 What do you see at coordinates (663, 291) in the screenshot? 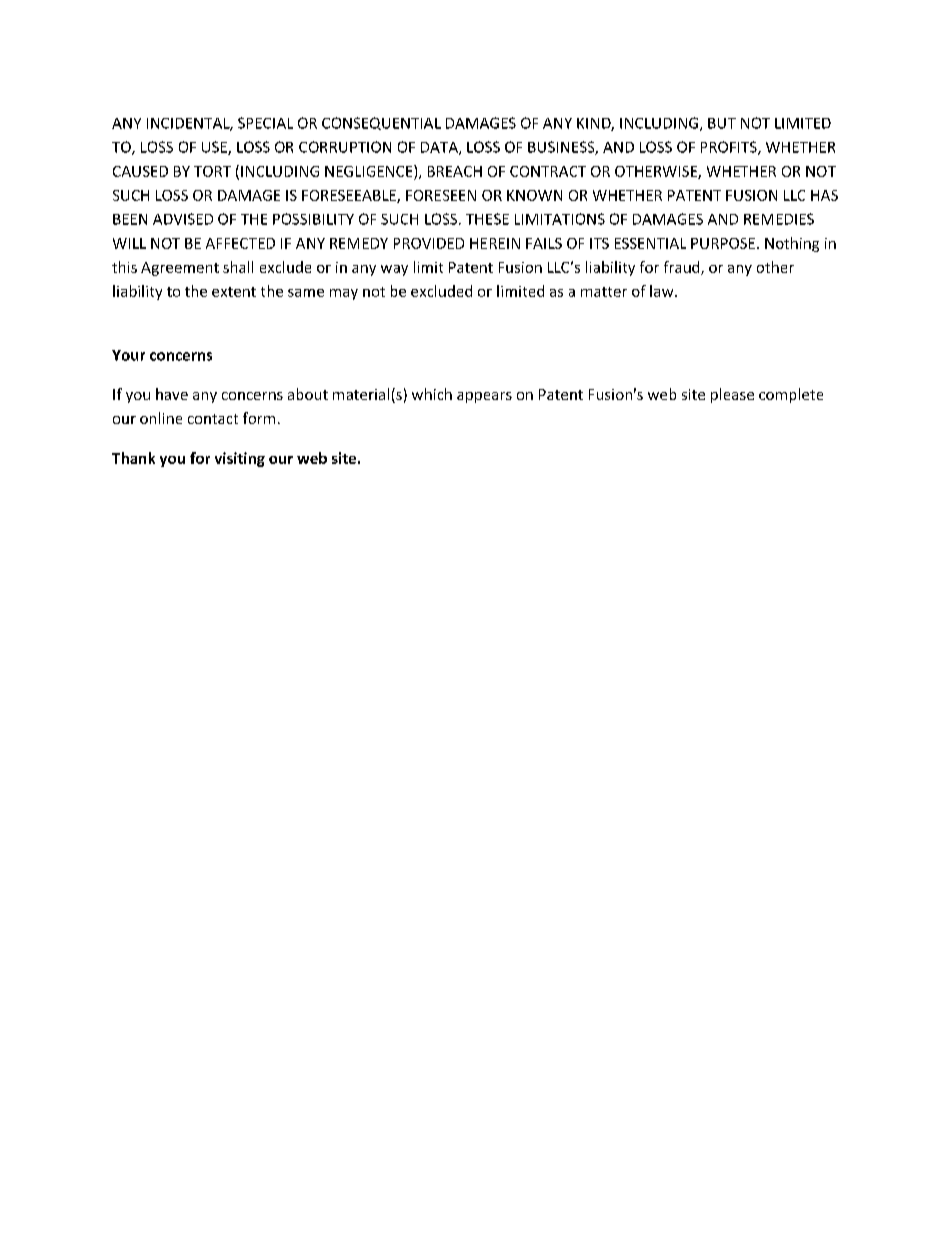
I see `law` at bounding box center [663, 291].
